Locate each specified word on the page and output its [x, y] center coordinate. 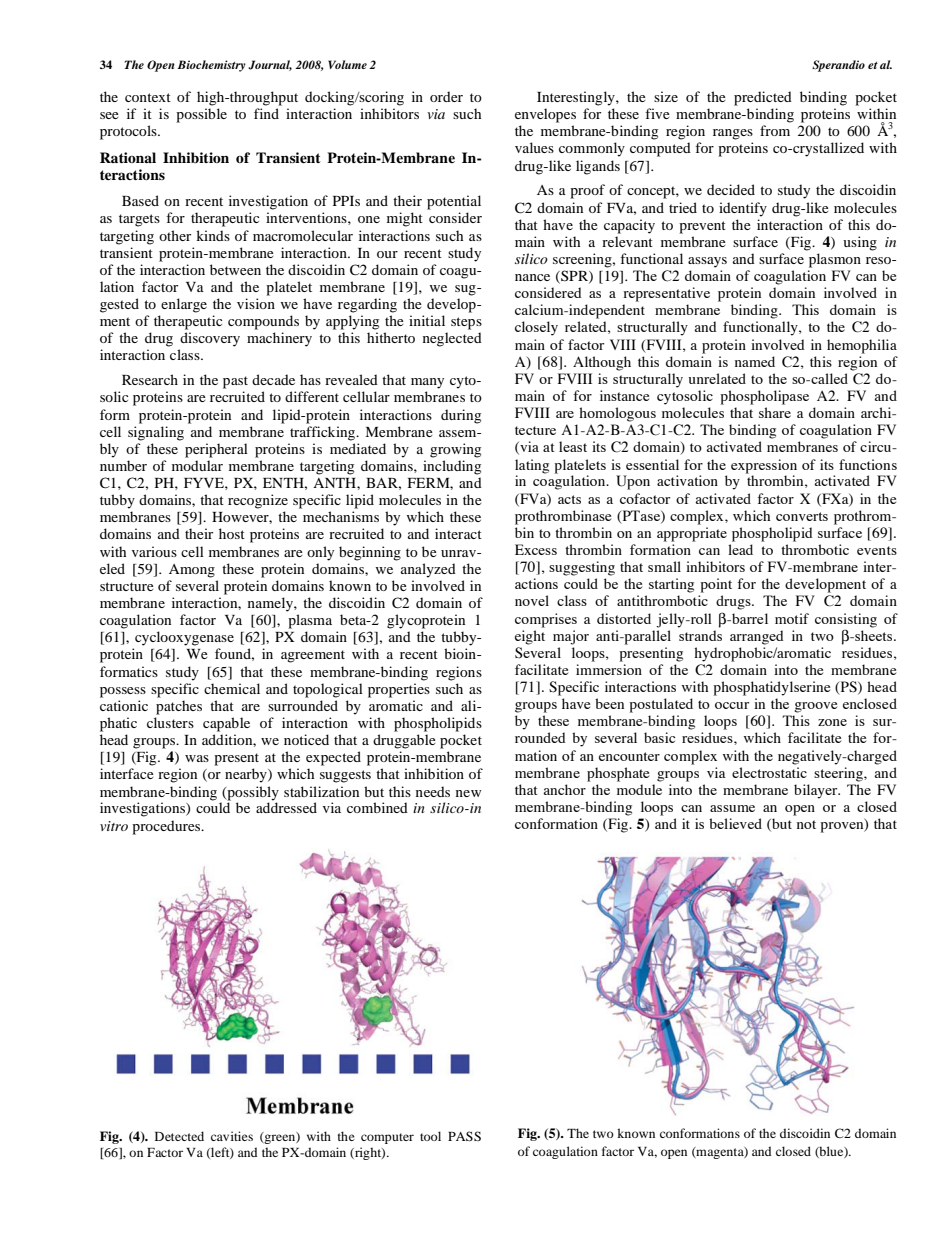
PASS [464, 1136]
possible [201, 115]
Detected [179, 1136]
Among [192, 571]
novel [532, 600]
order [446, 96]
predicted [763, 98]
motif [792, 618]
